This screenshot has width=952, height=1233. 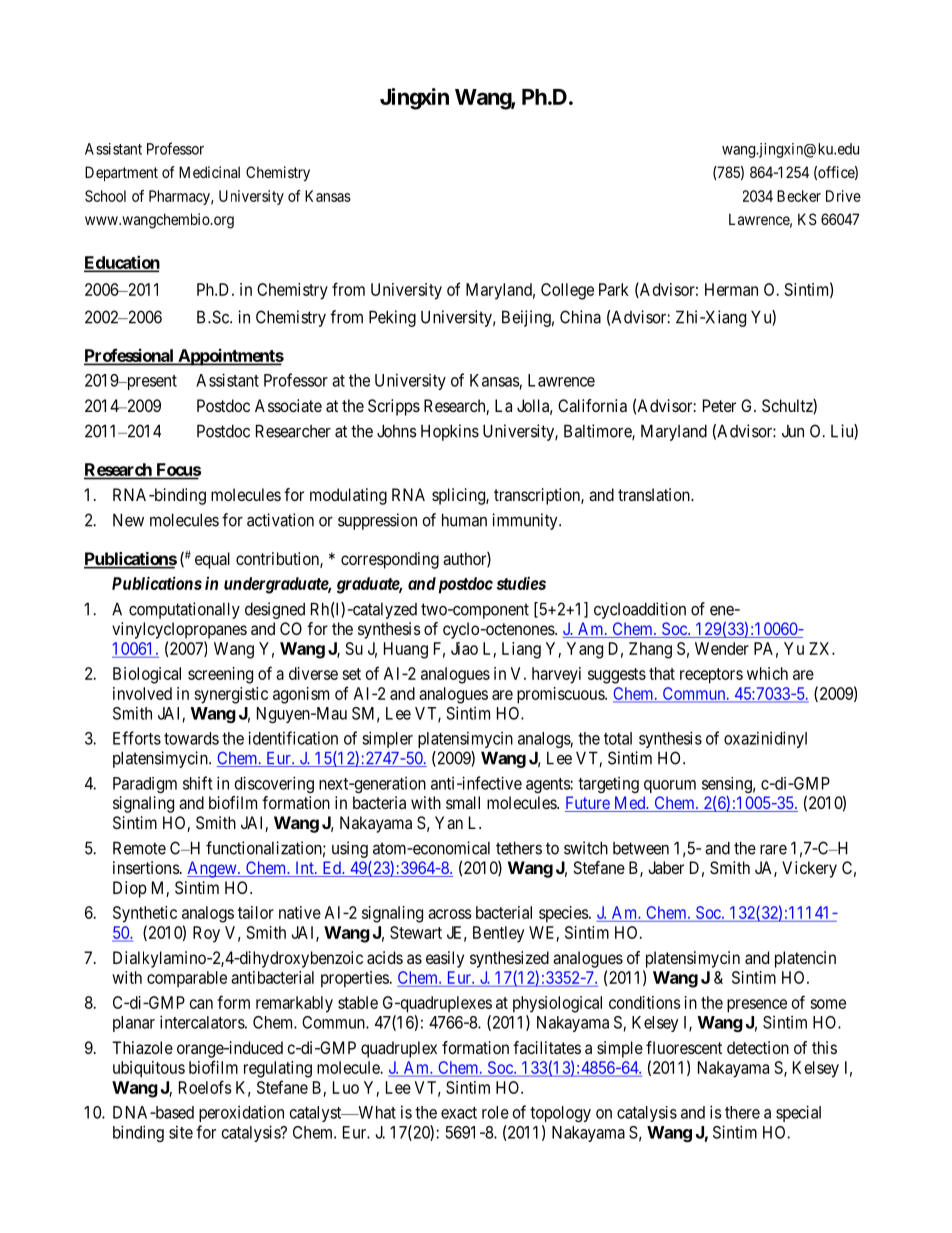 I want to click on site, so click(x=181, y=1132).
